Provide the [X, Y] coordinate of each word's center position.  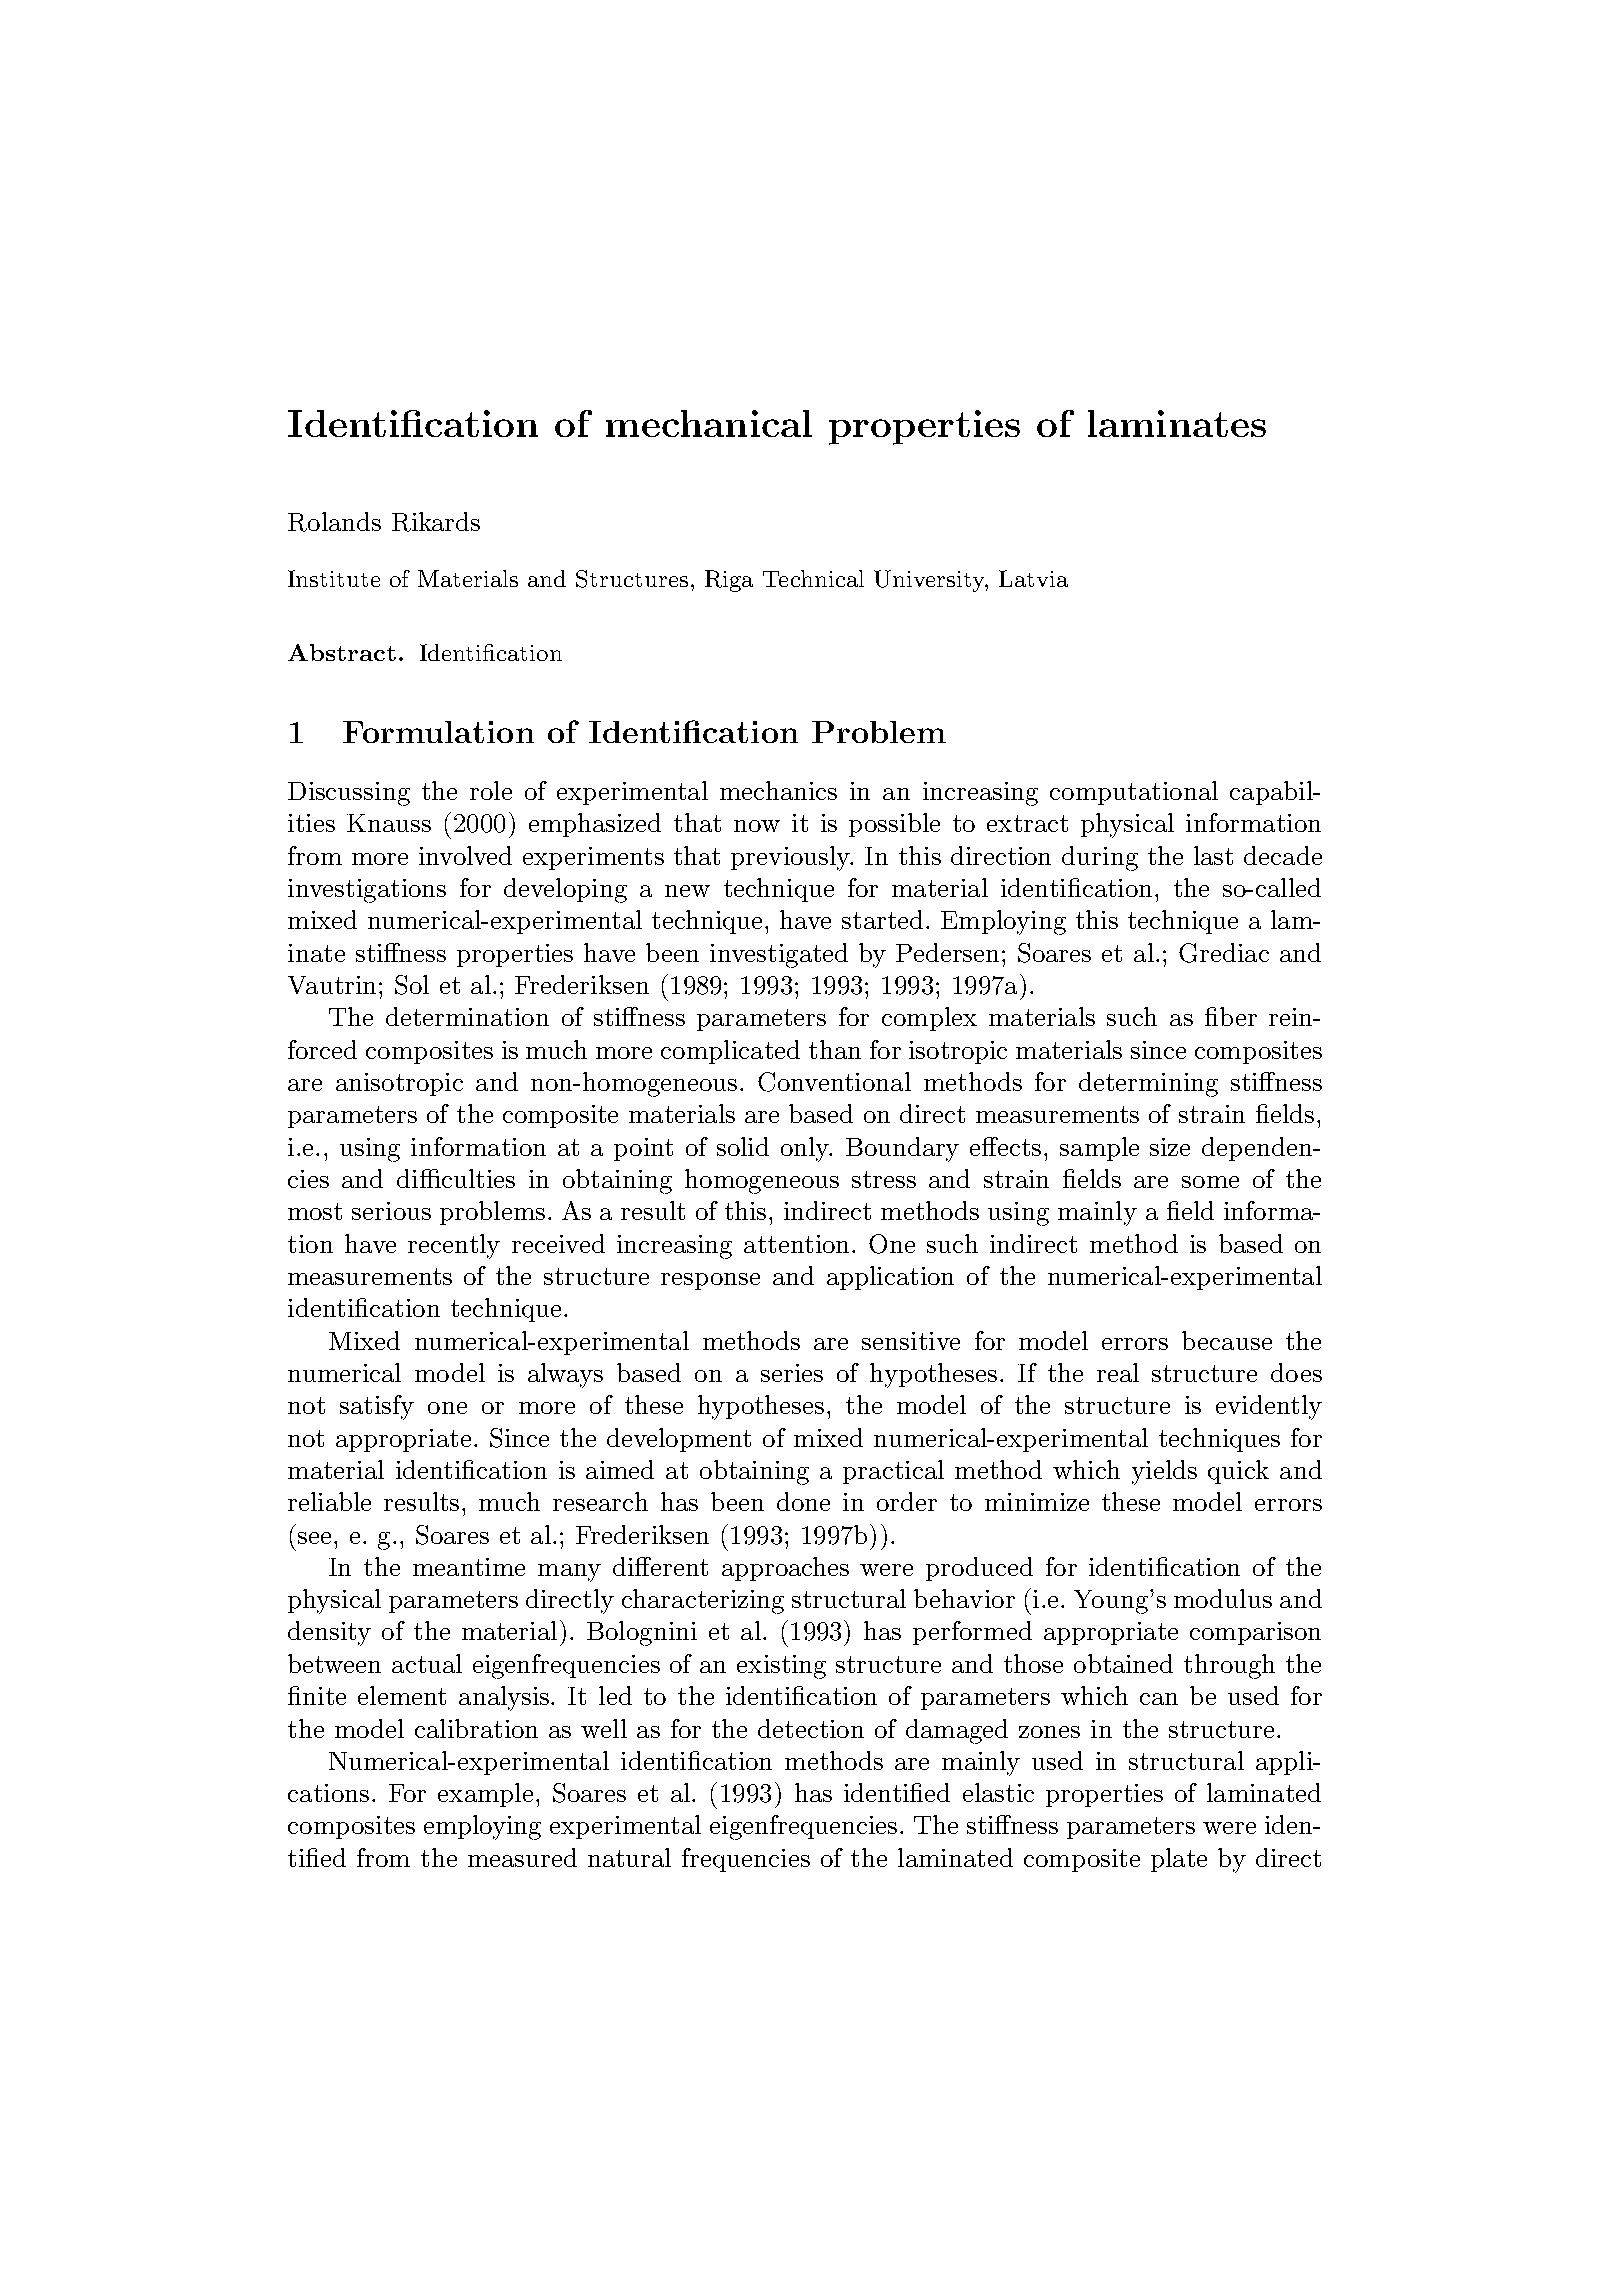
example [485, 1795]
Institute [334, 578]
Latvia [1033, 578]
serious [391, 1211]
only [806, 1149]
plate [1179, 1860]
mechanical [709, 423]
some [1210, 1182]
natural [629, 1857]
